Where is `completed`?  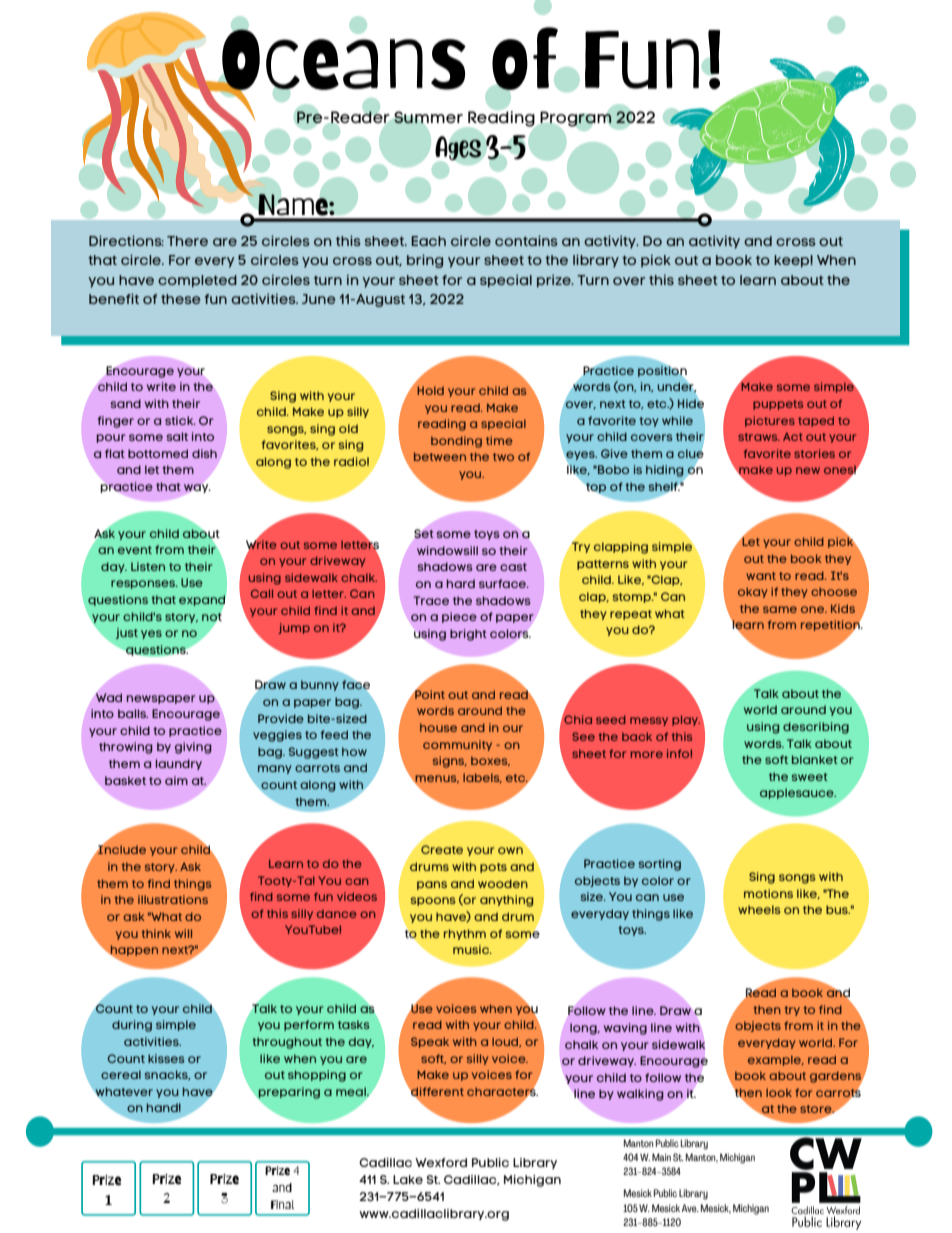 completed is located at coordinates (197, 281).
